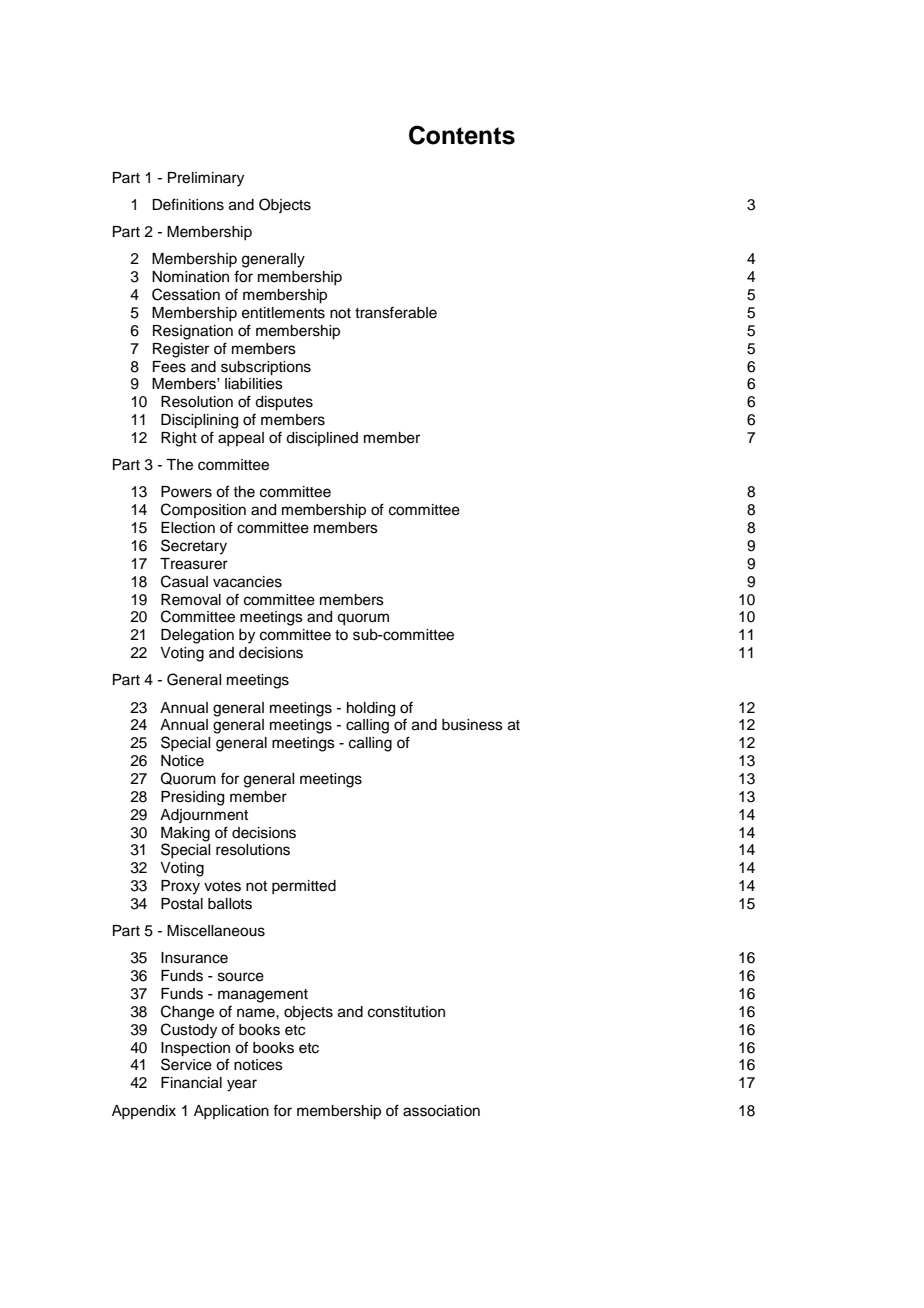 This page has width=924, height=1308. Describe the element at coordinates (242, 1085) in the page. I see `year` at that location.
